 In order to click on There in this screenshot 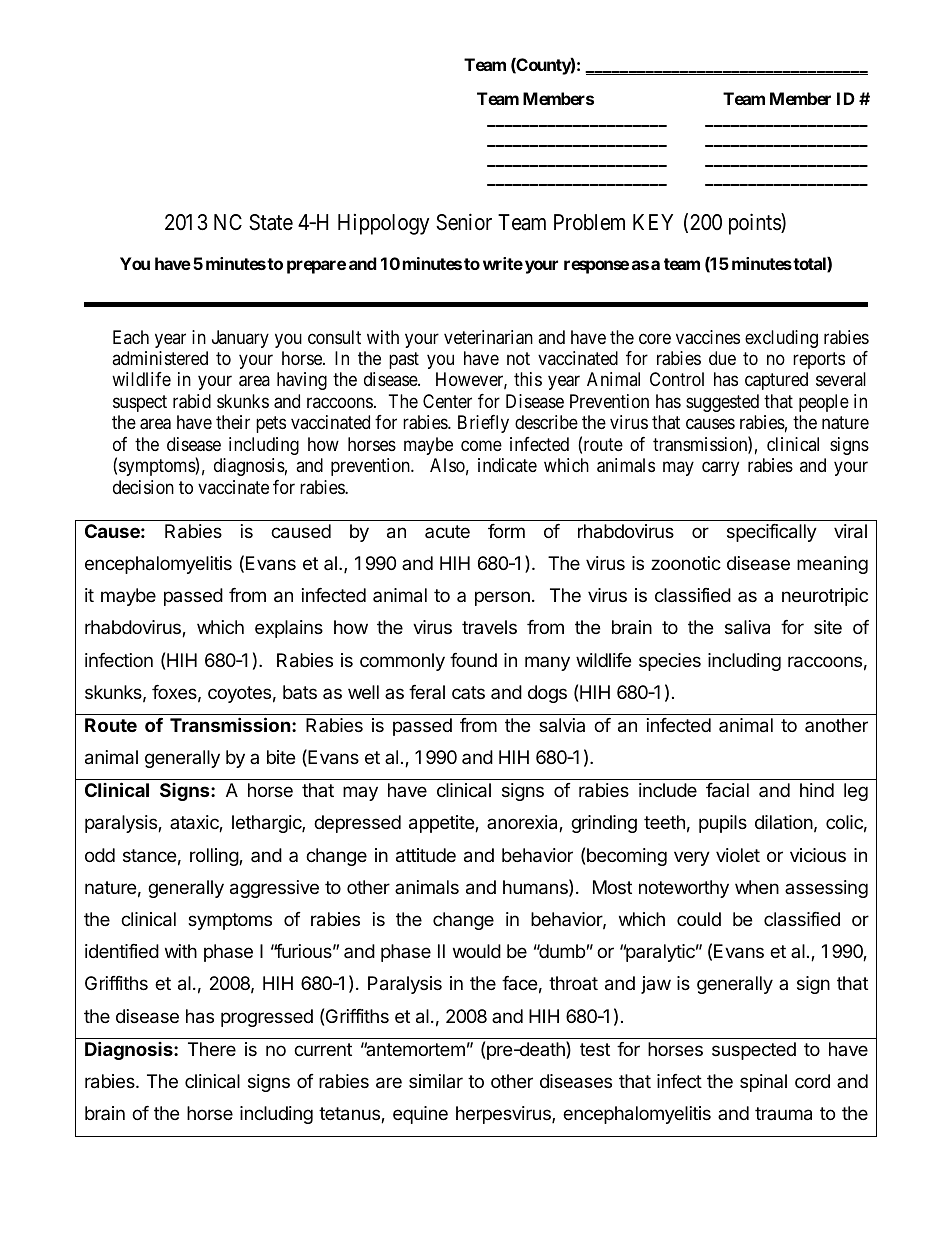, I will do `click(212, 1049)`.
